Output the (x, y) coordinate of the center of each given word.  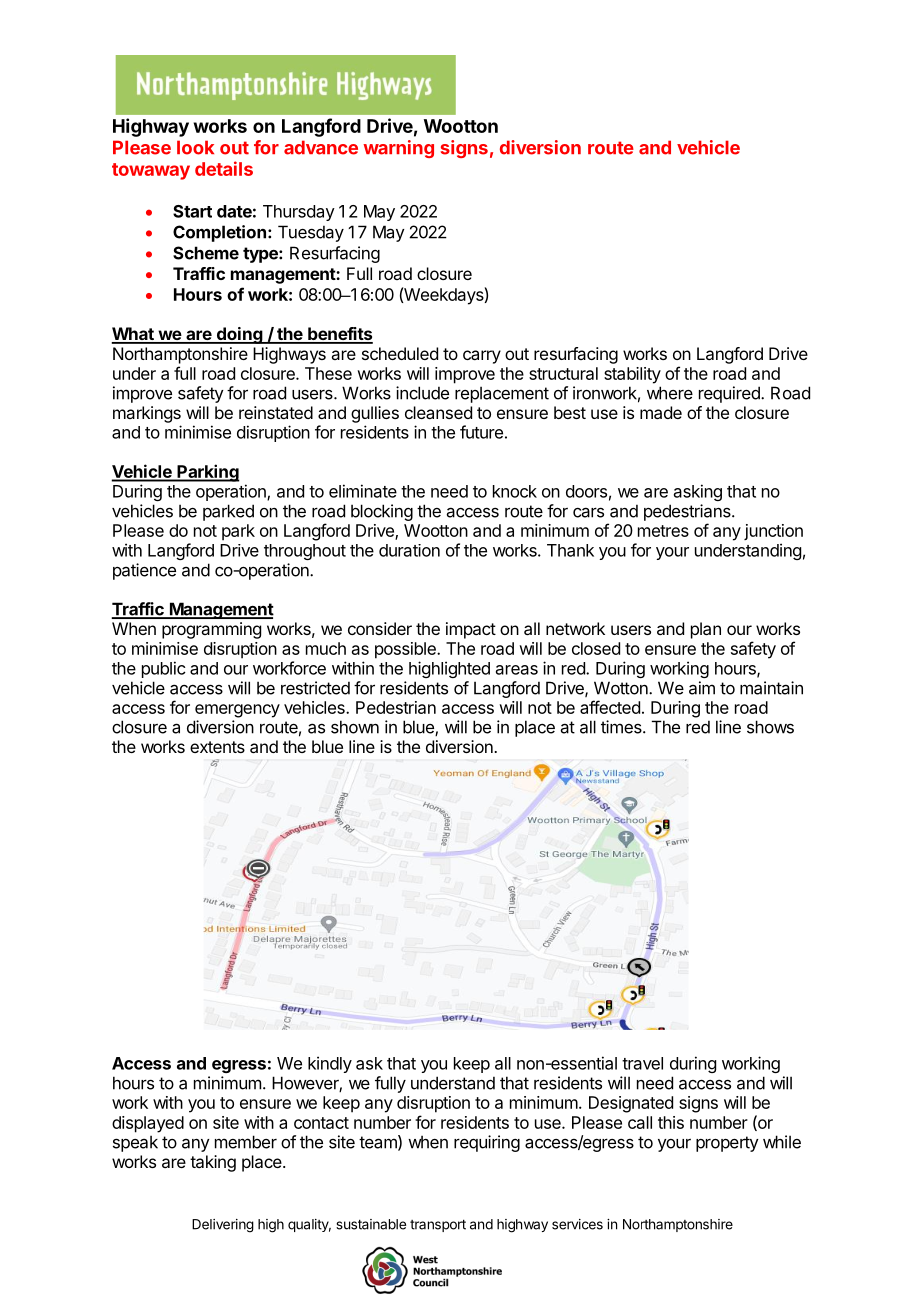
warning (398, 149)
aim (702, 688)
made (661, 412)
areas (517, 670)
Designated (631, 1104)
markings (147, 414)
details (224, 168)
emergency (237, 711)
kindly (330, 1064)
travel (642, 1063)
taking (213, 1163)
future (481, 432)
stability (632, 375)
